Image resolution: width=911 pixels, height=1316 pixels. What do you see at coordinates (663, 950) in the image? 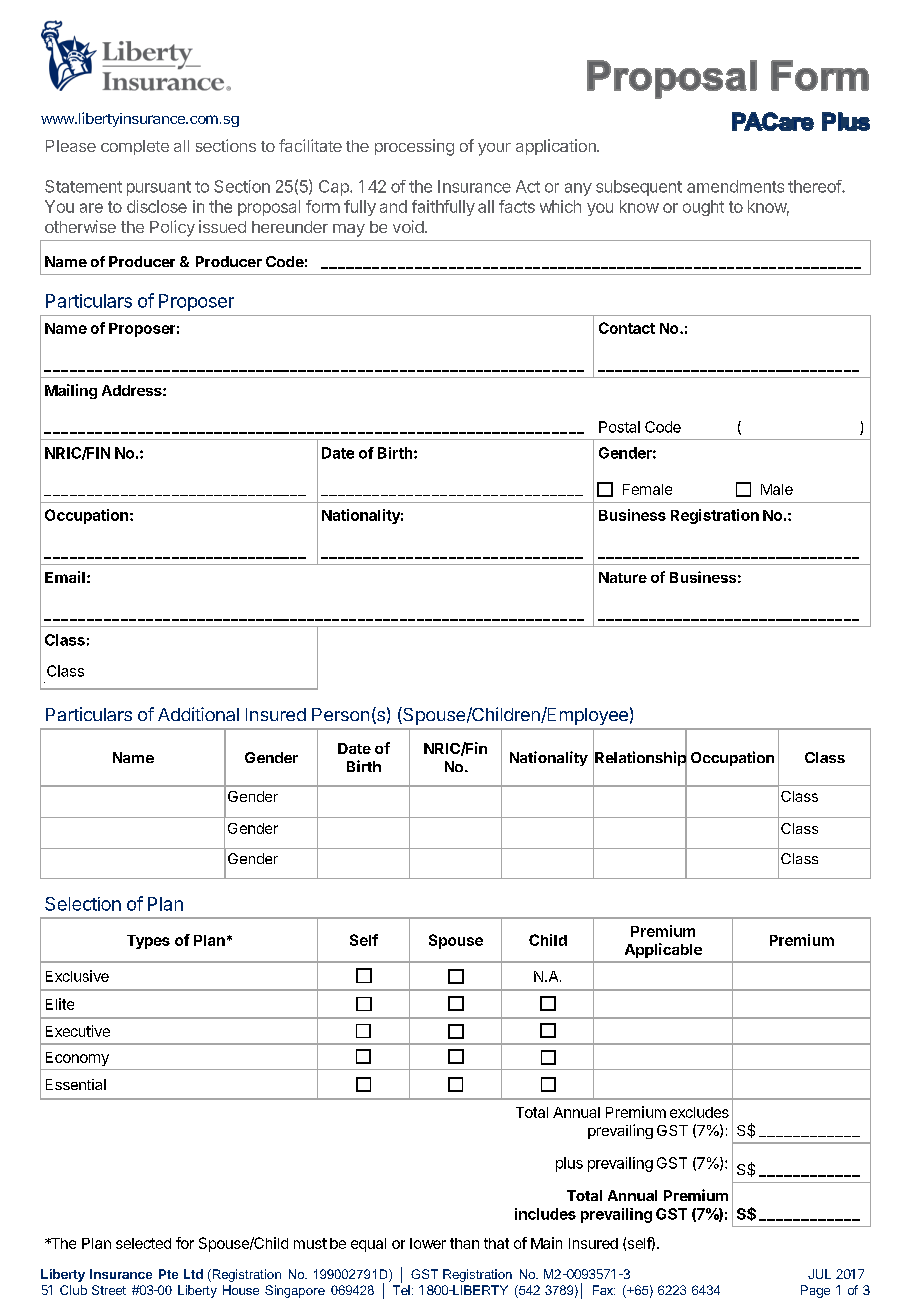
I see `Applicable` at bounding box center [663, 950].
